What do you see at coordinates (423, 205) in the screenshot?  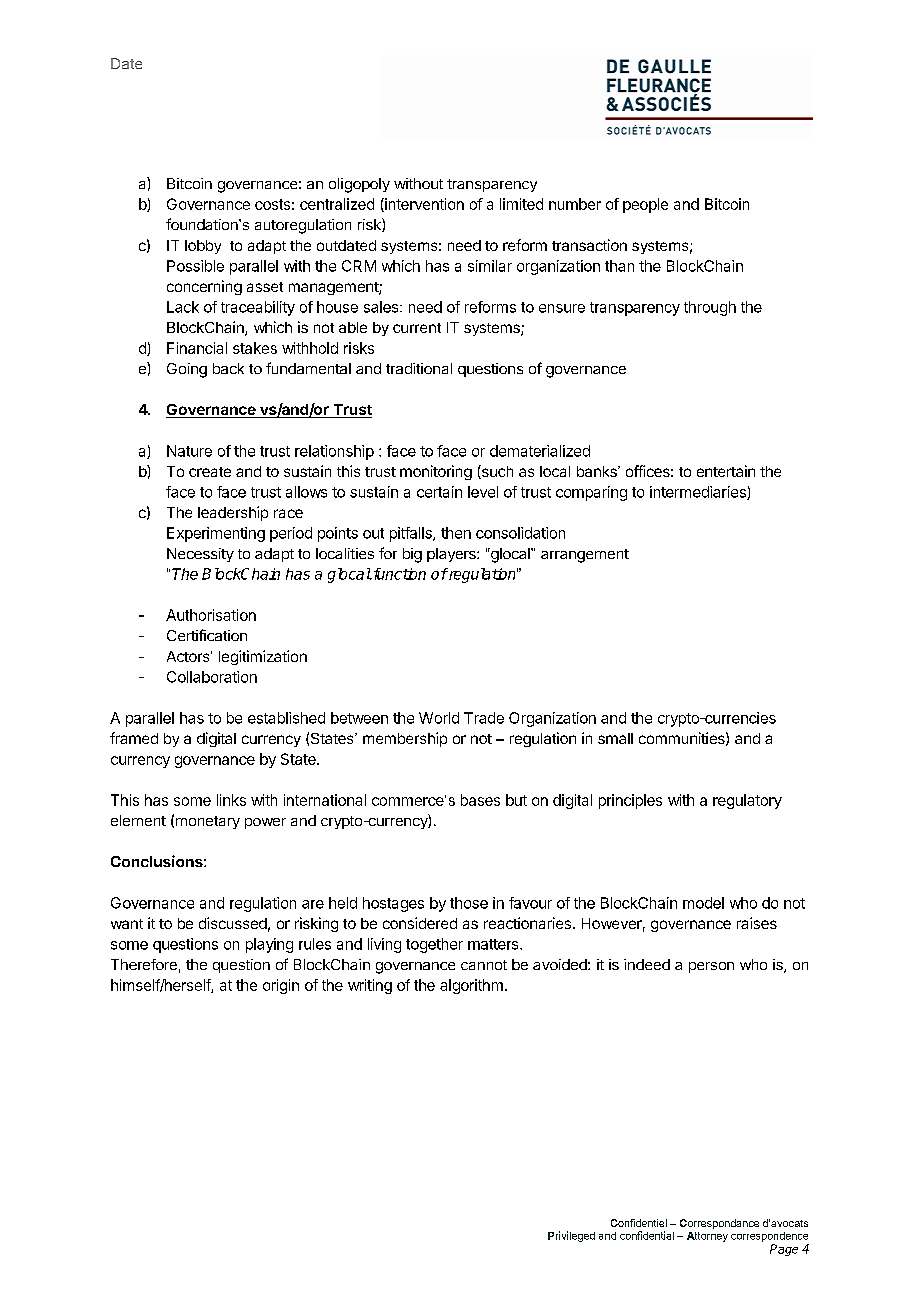 I see `intervention` at bounding box center [423, 205].
